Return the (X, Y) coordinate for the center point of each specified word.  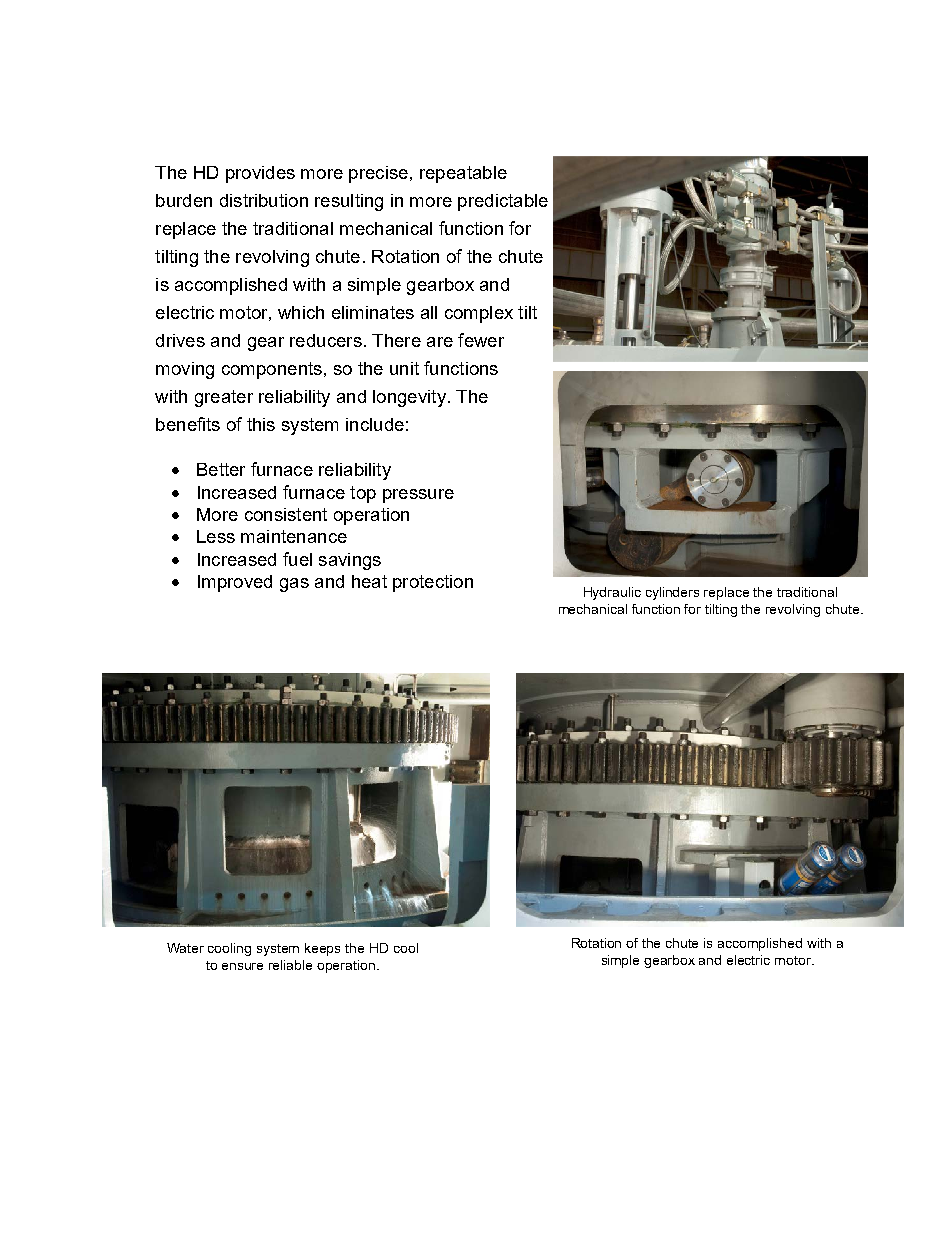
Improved (235, 583)
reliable (290, 965)
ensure (242, 966)
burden (184, 200)
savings (350, 561)
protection (433, 583)
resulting (349, 202)
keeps (322, 949)
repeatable (463, 174)
